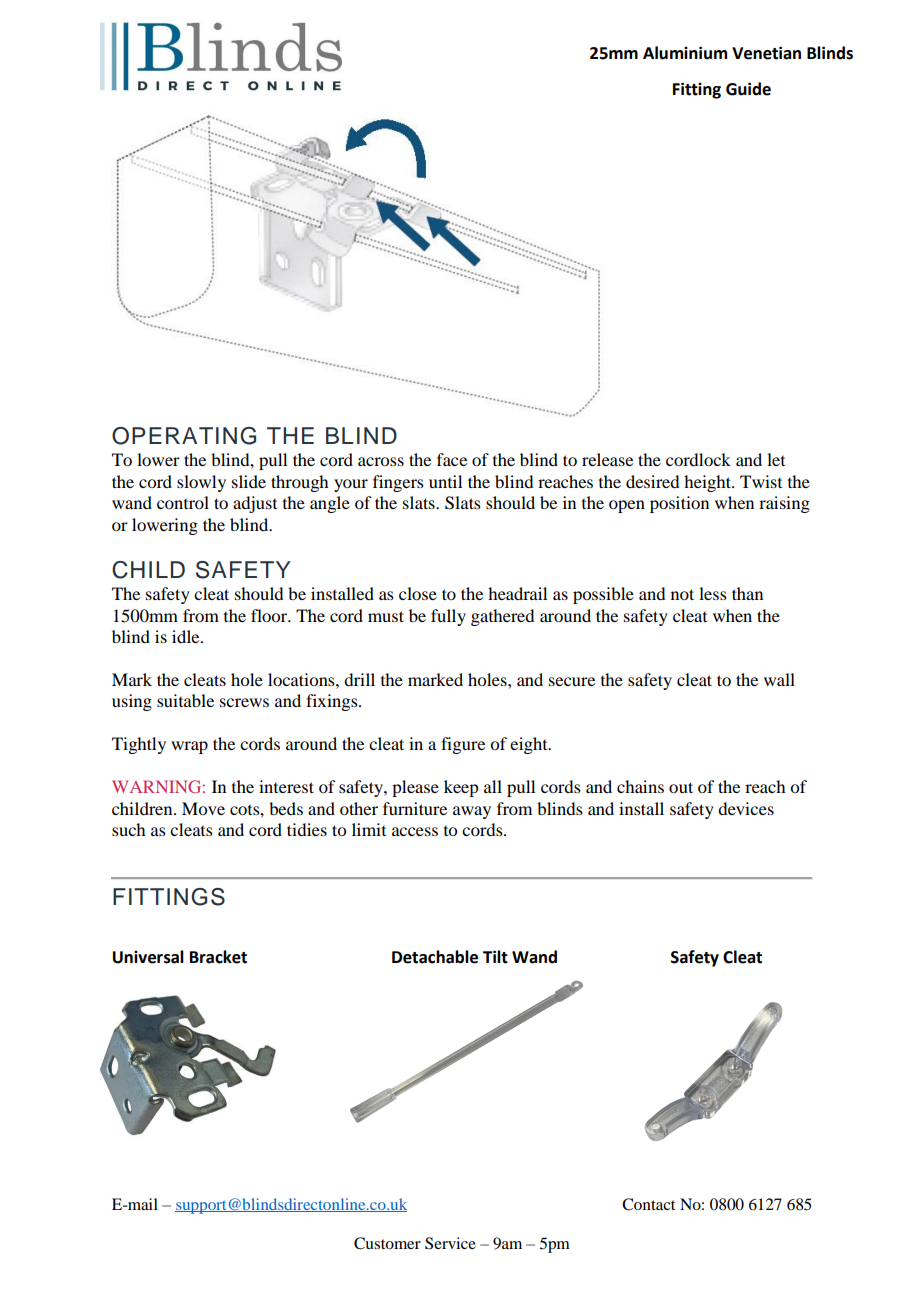 This screenshot has width=924, height=1308. Describe the element at coordinates (685, 53) in the screenshot. I see `Aluminium` at that location.
